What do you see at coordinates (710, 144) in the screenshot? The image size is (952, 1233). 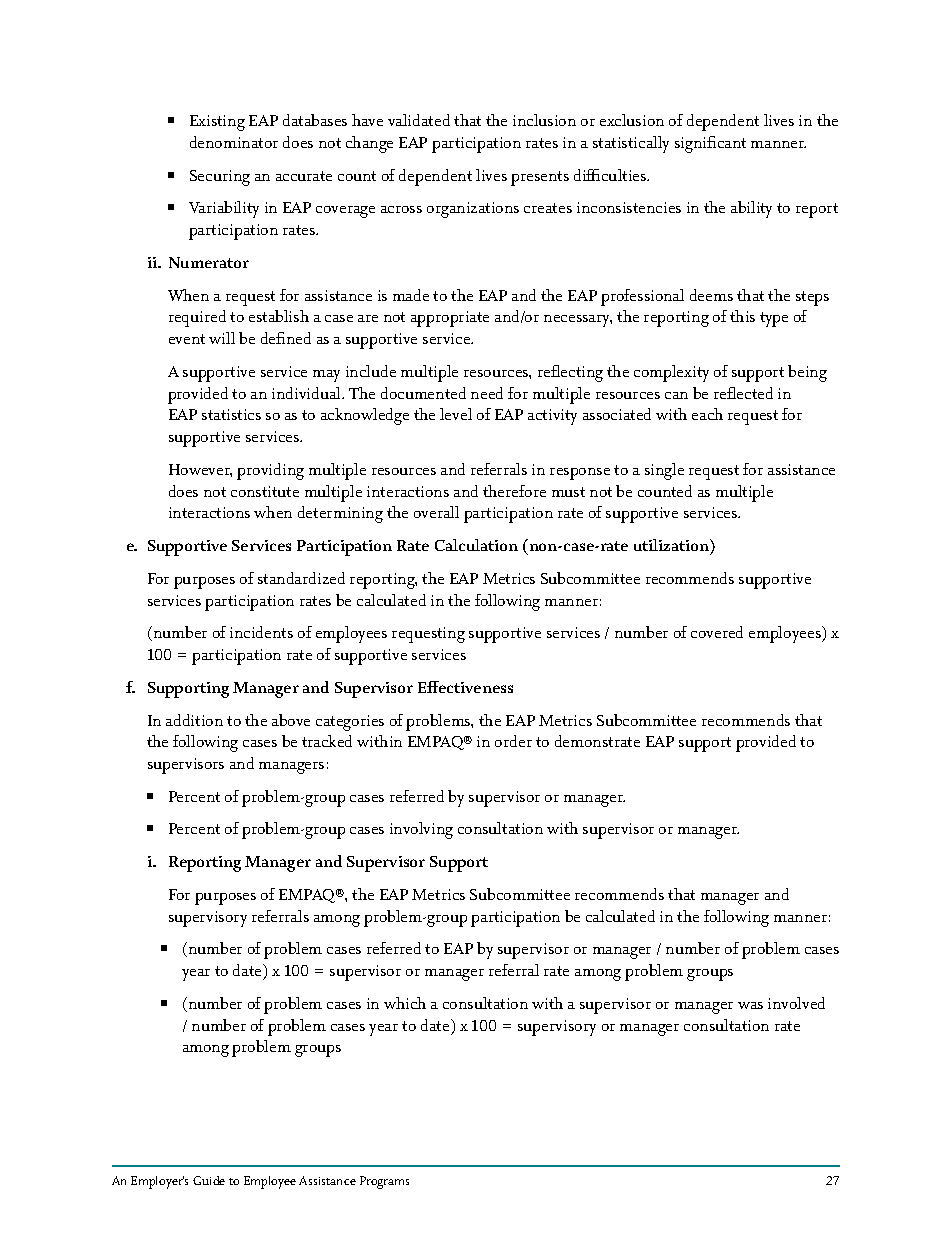 I see `significant` at bounding box center [710, 144].
